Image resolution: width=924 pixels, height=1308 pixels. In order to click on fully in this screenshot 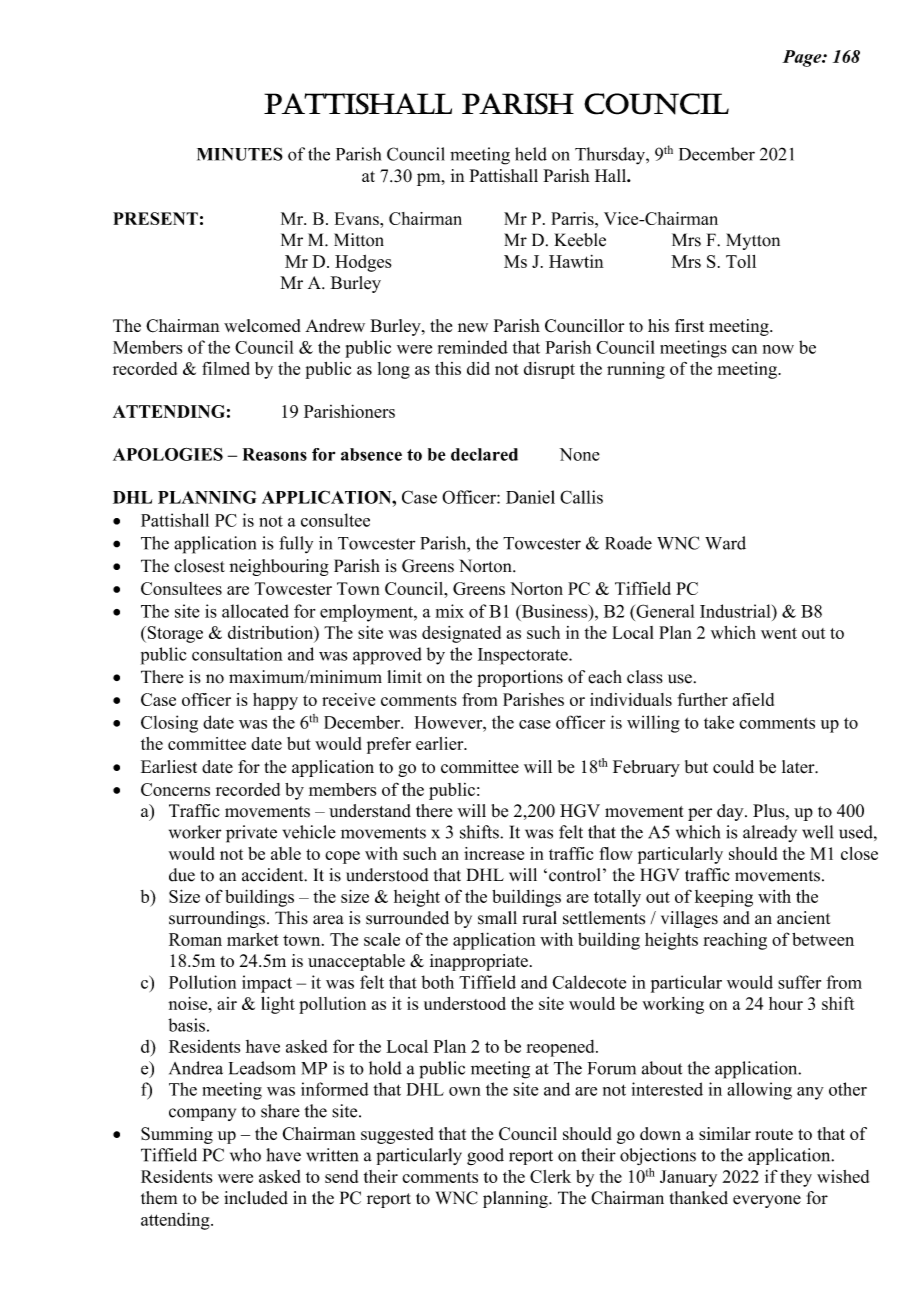, I will do `click(296, 544)`.
